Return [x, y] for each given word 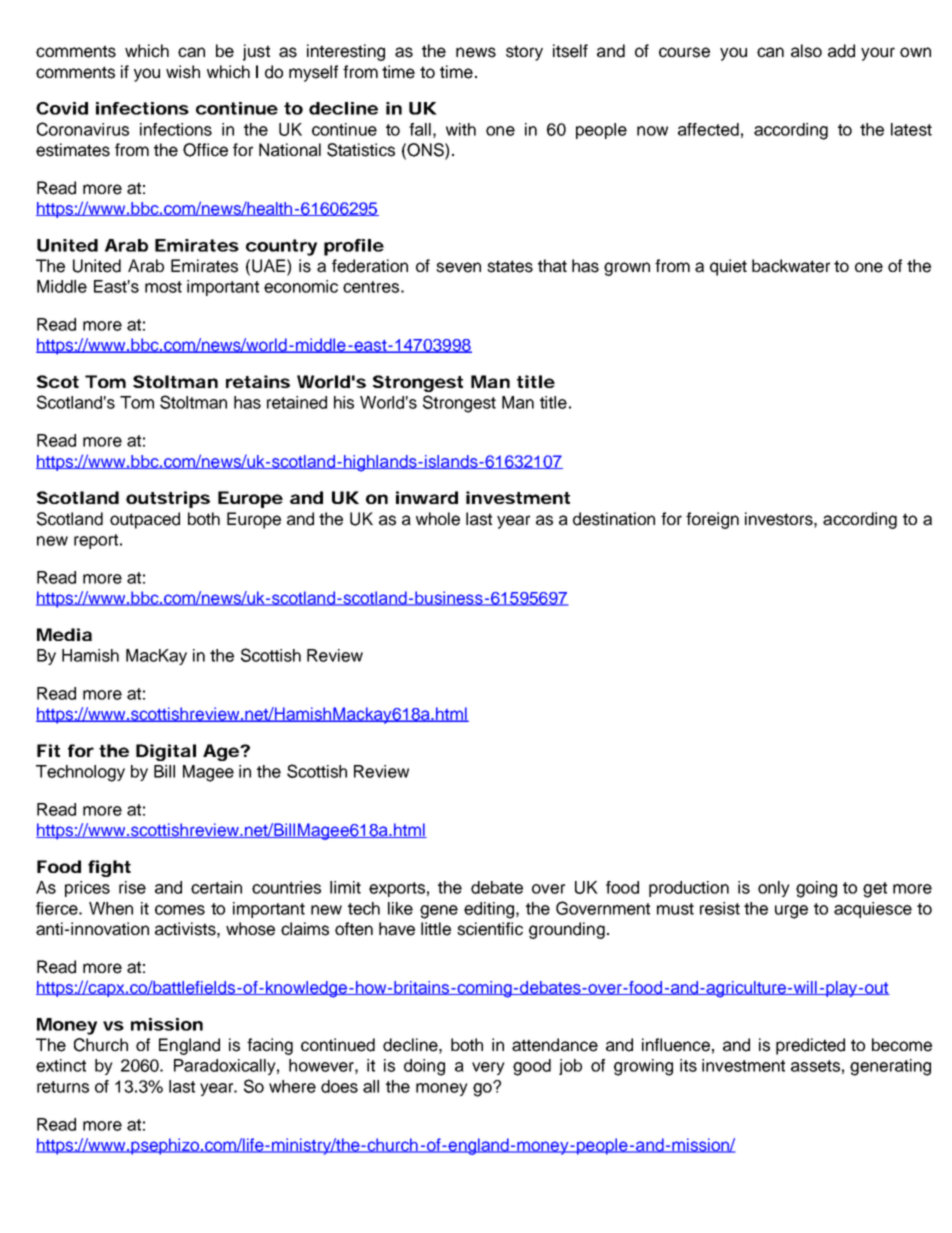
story [524, 53]
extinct [61, 1065]
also [806, 51]
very [488, 1068]
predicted [810, 1046]
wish [183, 72]
